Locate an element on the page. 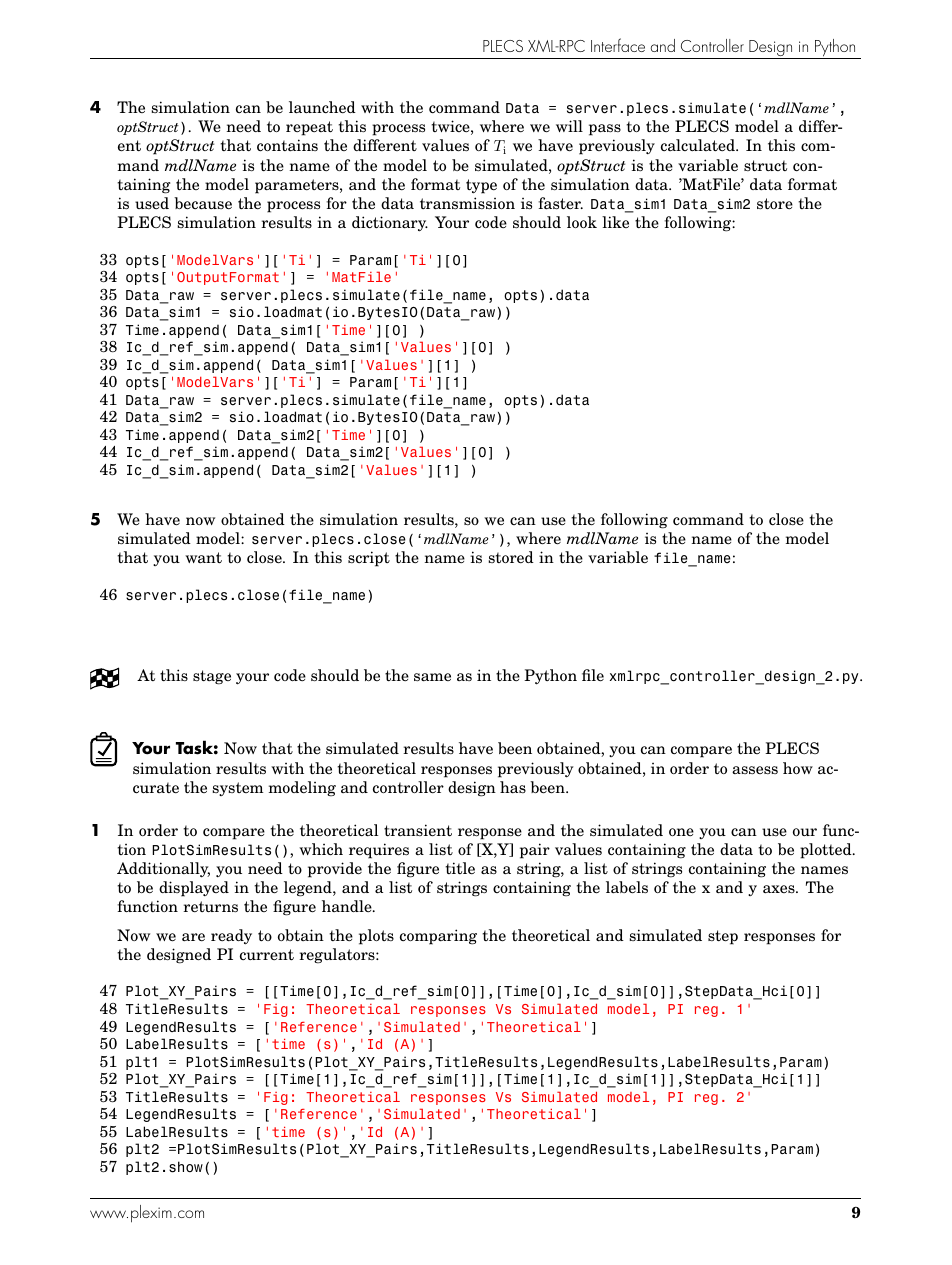  will is located at coordinates (569, 126).
